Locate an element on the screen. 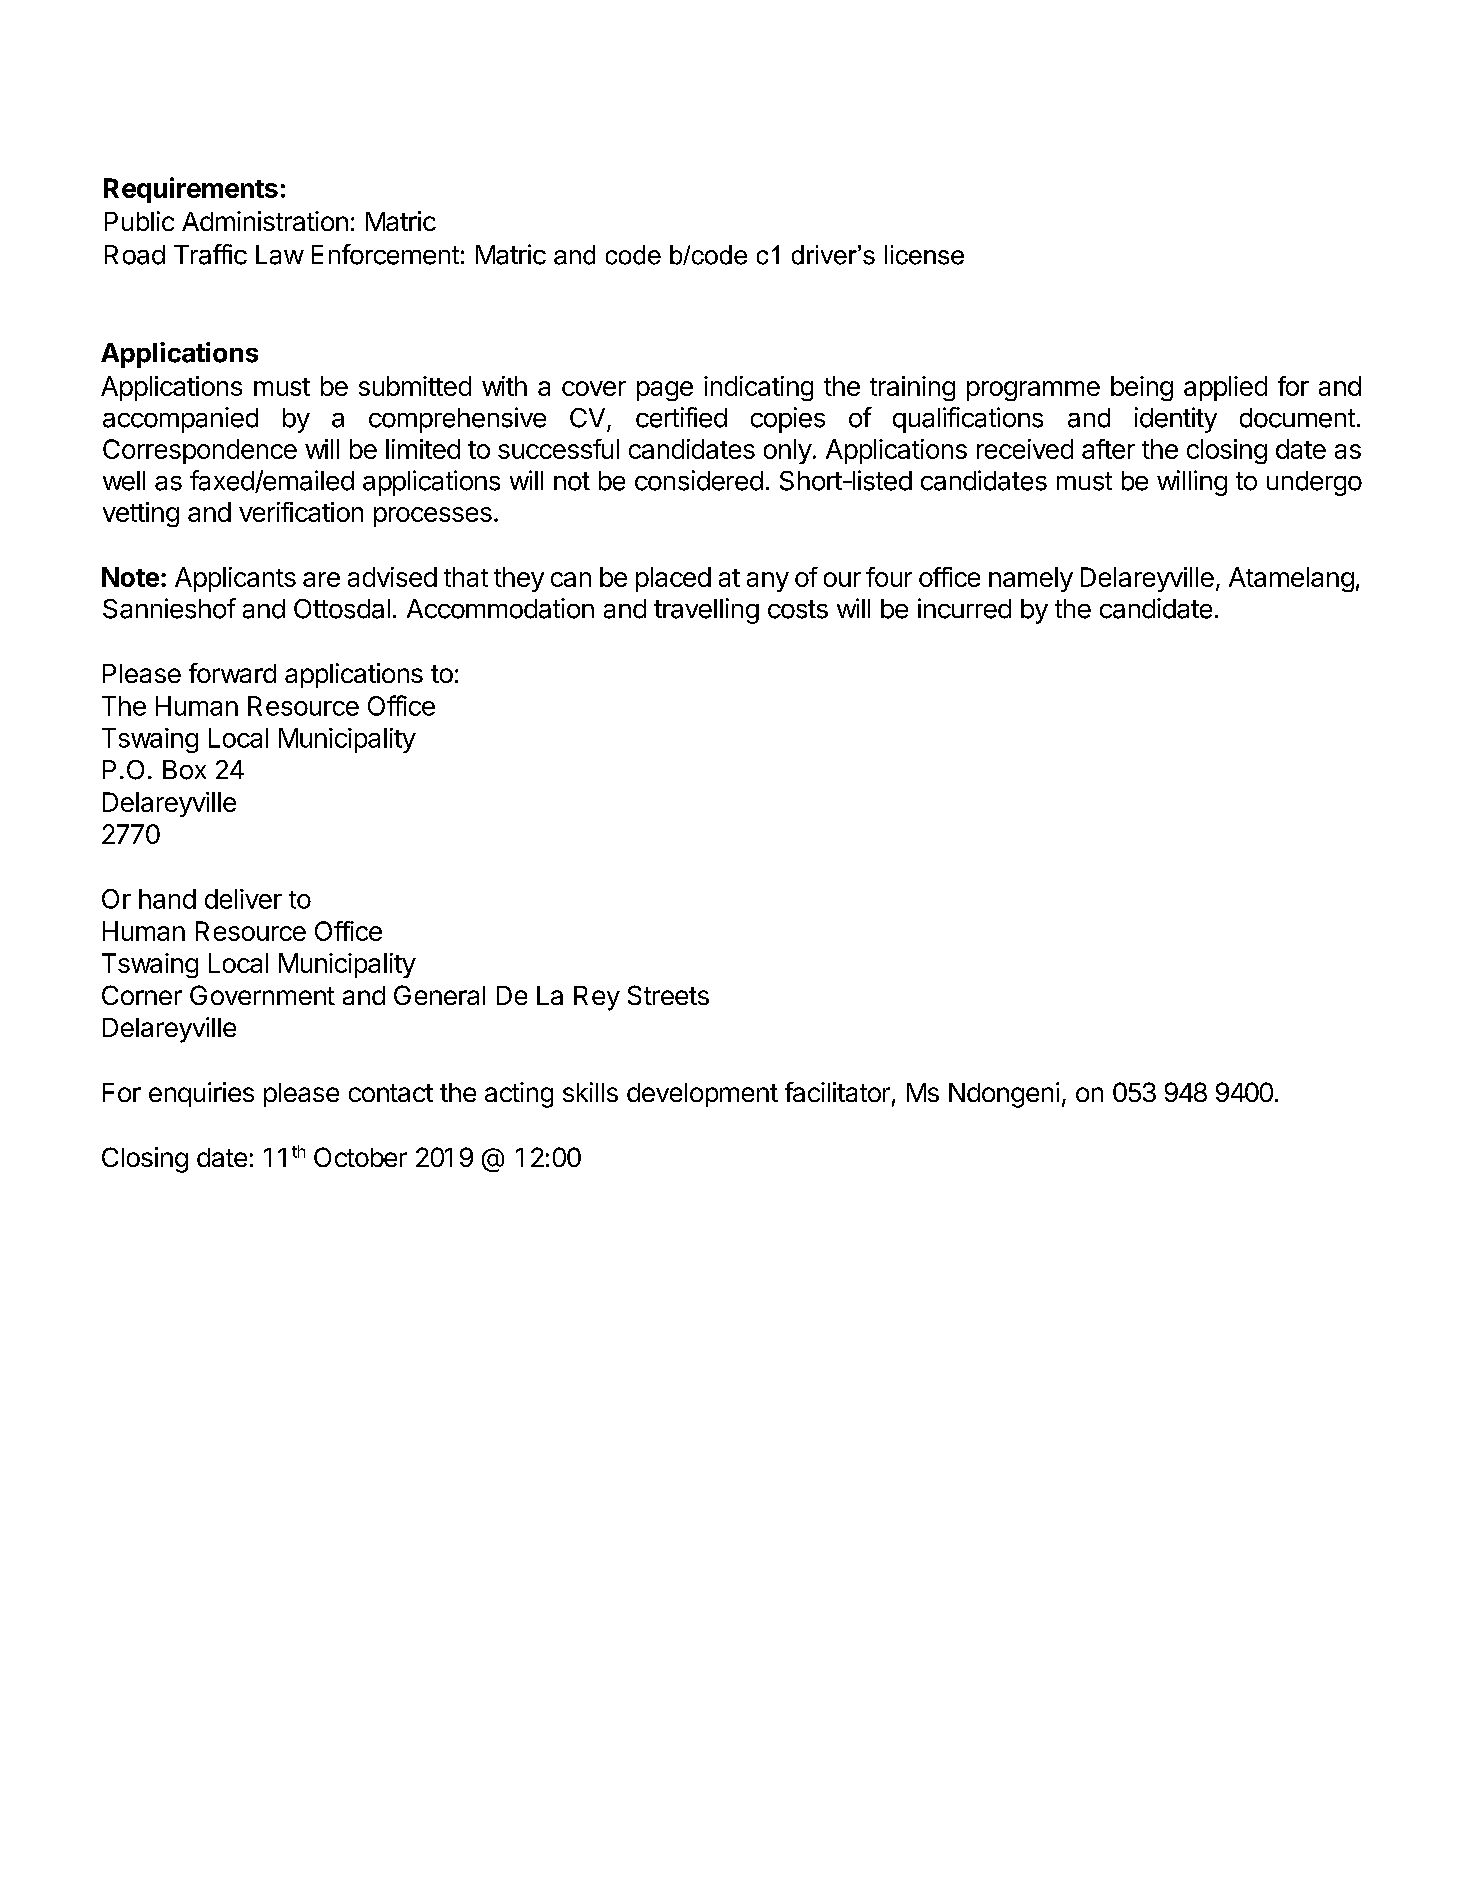  development is located at coordinates (702, 1095).
